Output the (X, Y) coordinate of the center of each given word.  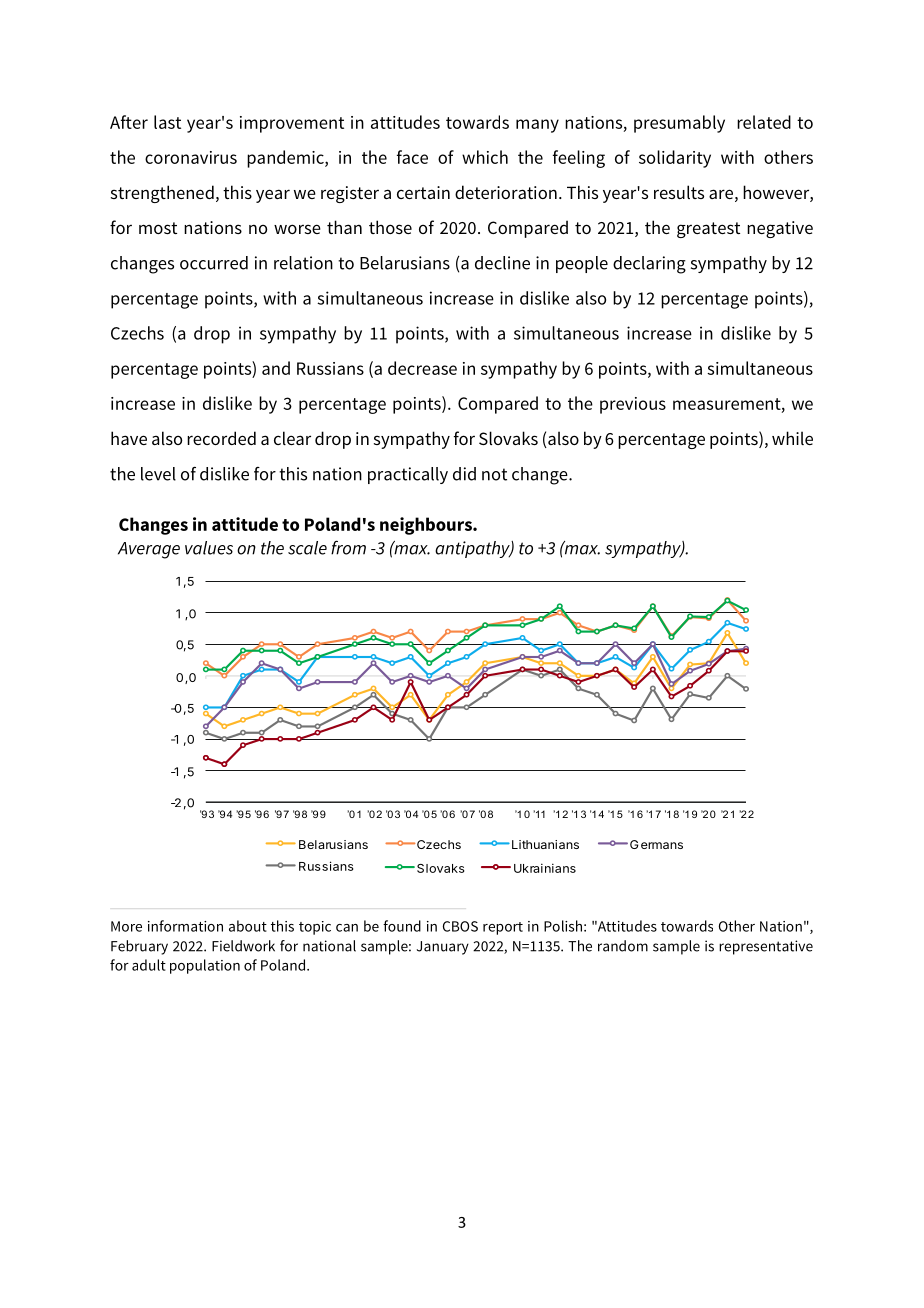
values (209, 548)
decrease (422, 368)
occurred (214, 263)
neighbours (427, 526)
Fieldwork (243, 946)
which (485, 157)
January (443, 948)
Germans (656, 844)
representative (766, 947)
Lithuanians (545, 844)
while (792, 438)
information (185, 926)
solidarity (675, 159)
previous (633, 405)
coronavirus (191, 157)
